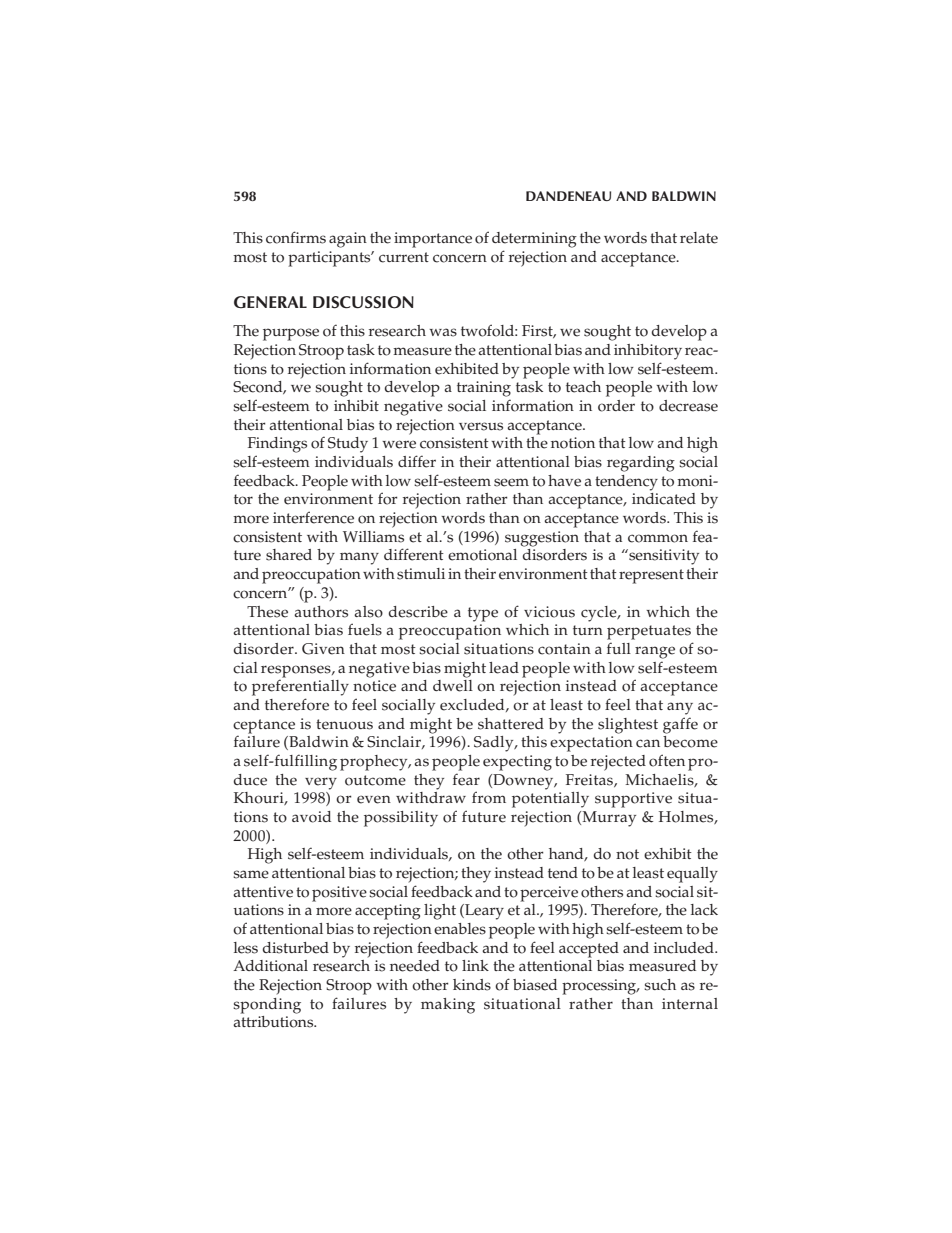 Image resolution: width=952 pixels, height=1233 pixels. I want to click on from, so click(489, 797).
